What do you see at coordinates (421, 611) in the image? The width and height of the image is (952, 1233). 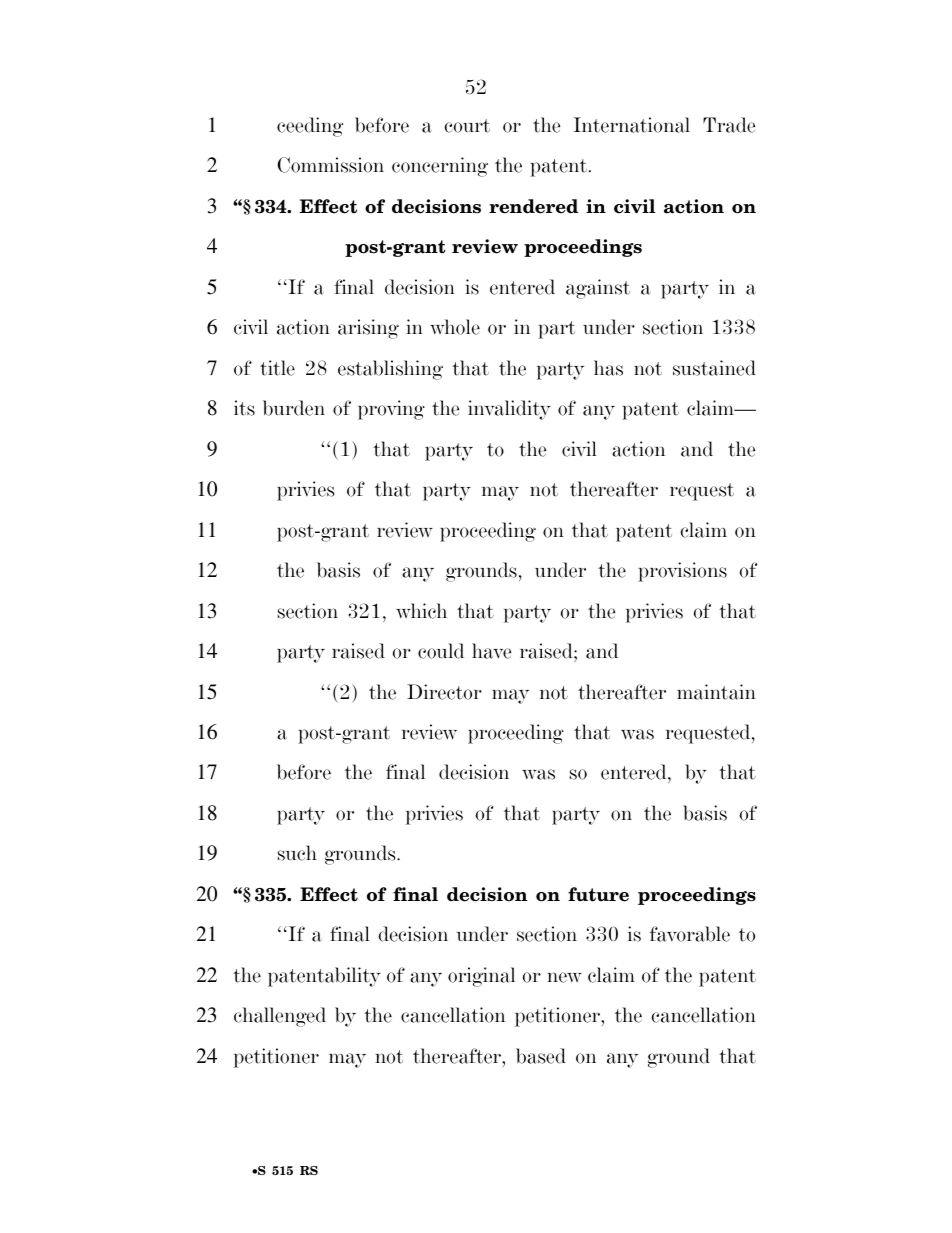 I see `which` at bounding box center [421, 611].
